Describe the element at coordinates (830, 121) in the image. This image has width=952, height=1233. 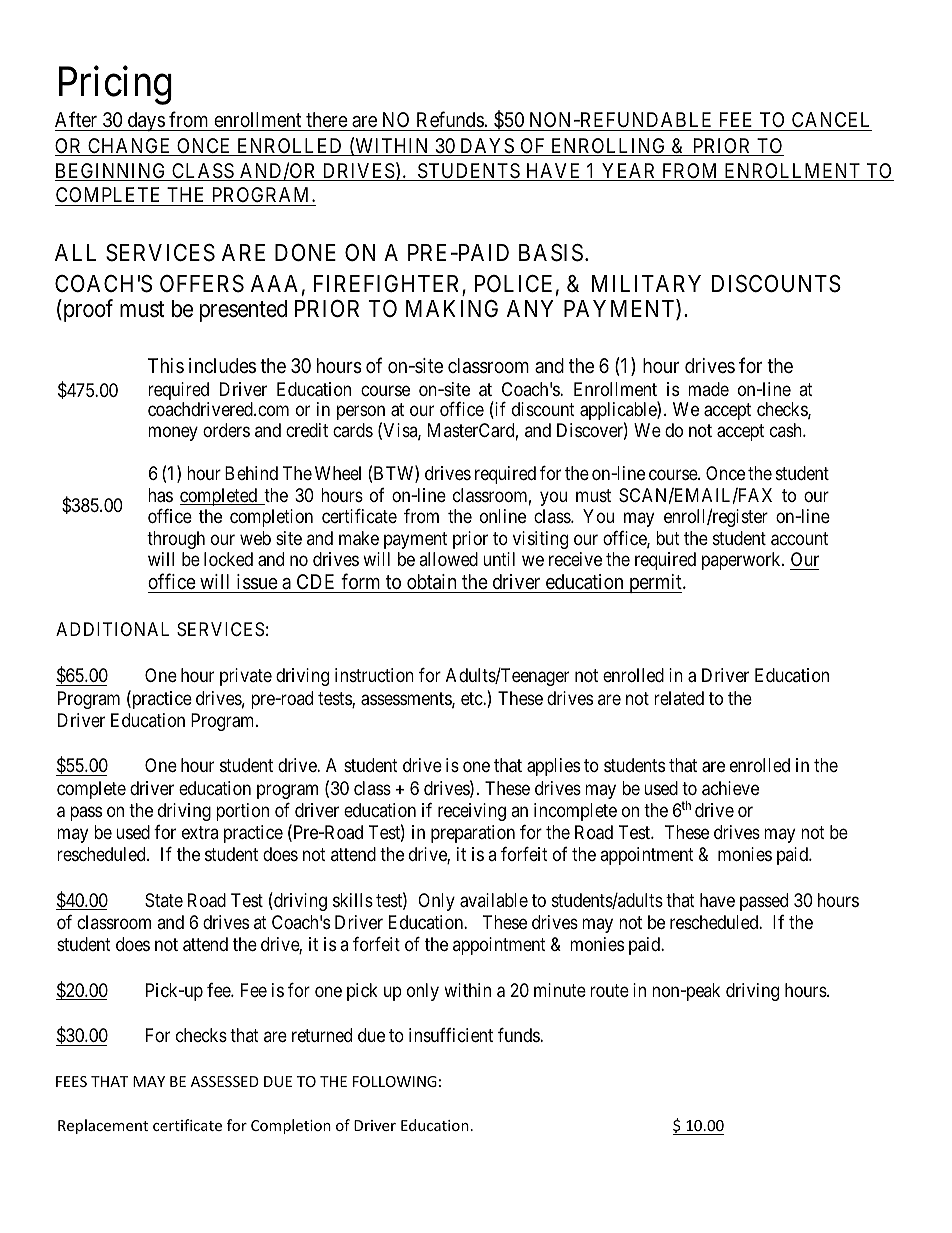
I see `CANCEL` at that location.
